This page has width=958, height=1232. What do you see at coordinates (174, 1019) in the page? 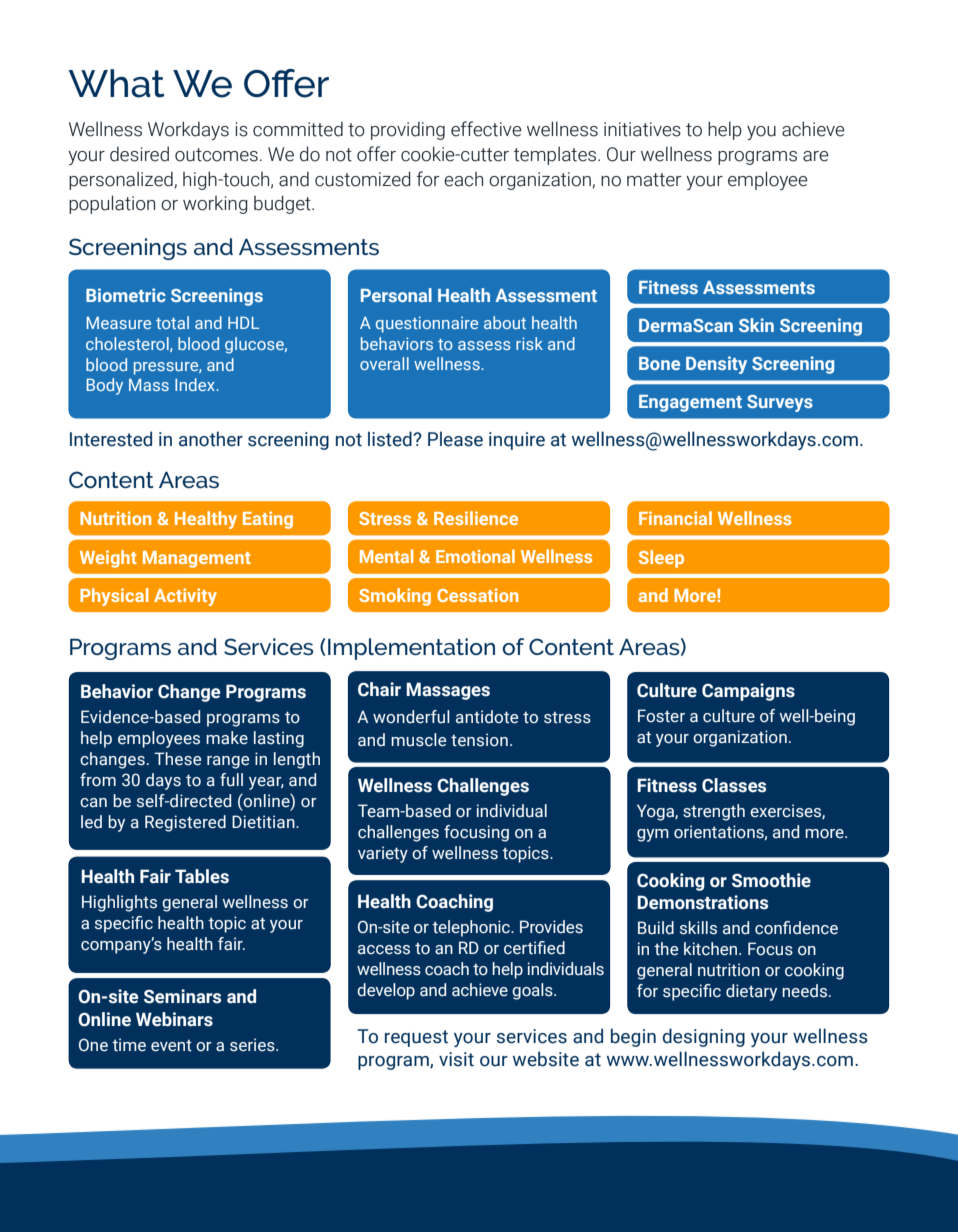
I see `Webinars` at bounding box center [174, 1019].
